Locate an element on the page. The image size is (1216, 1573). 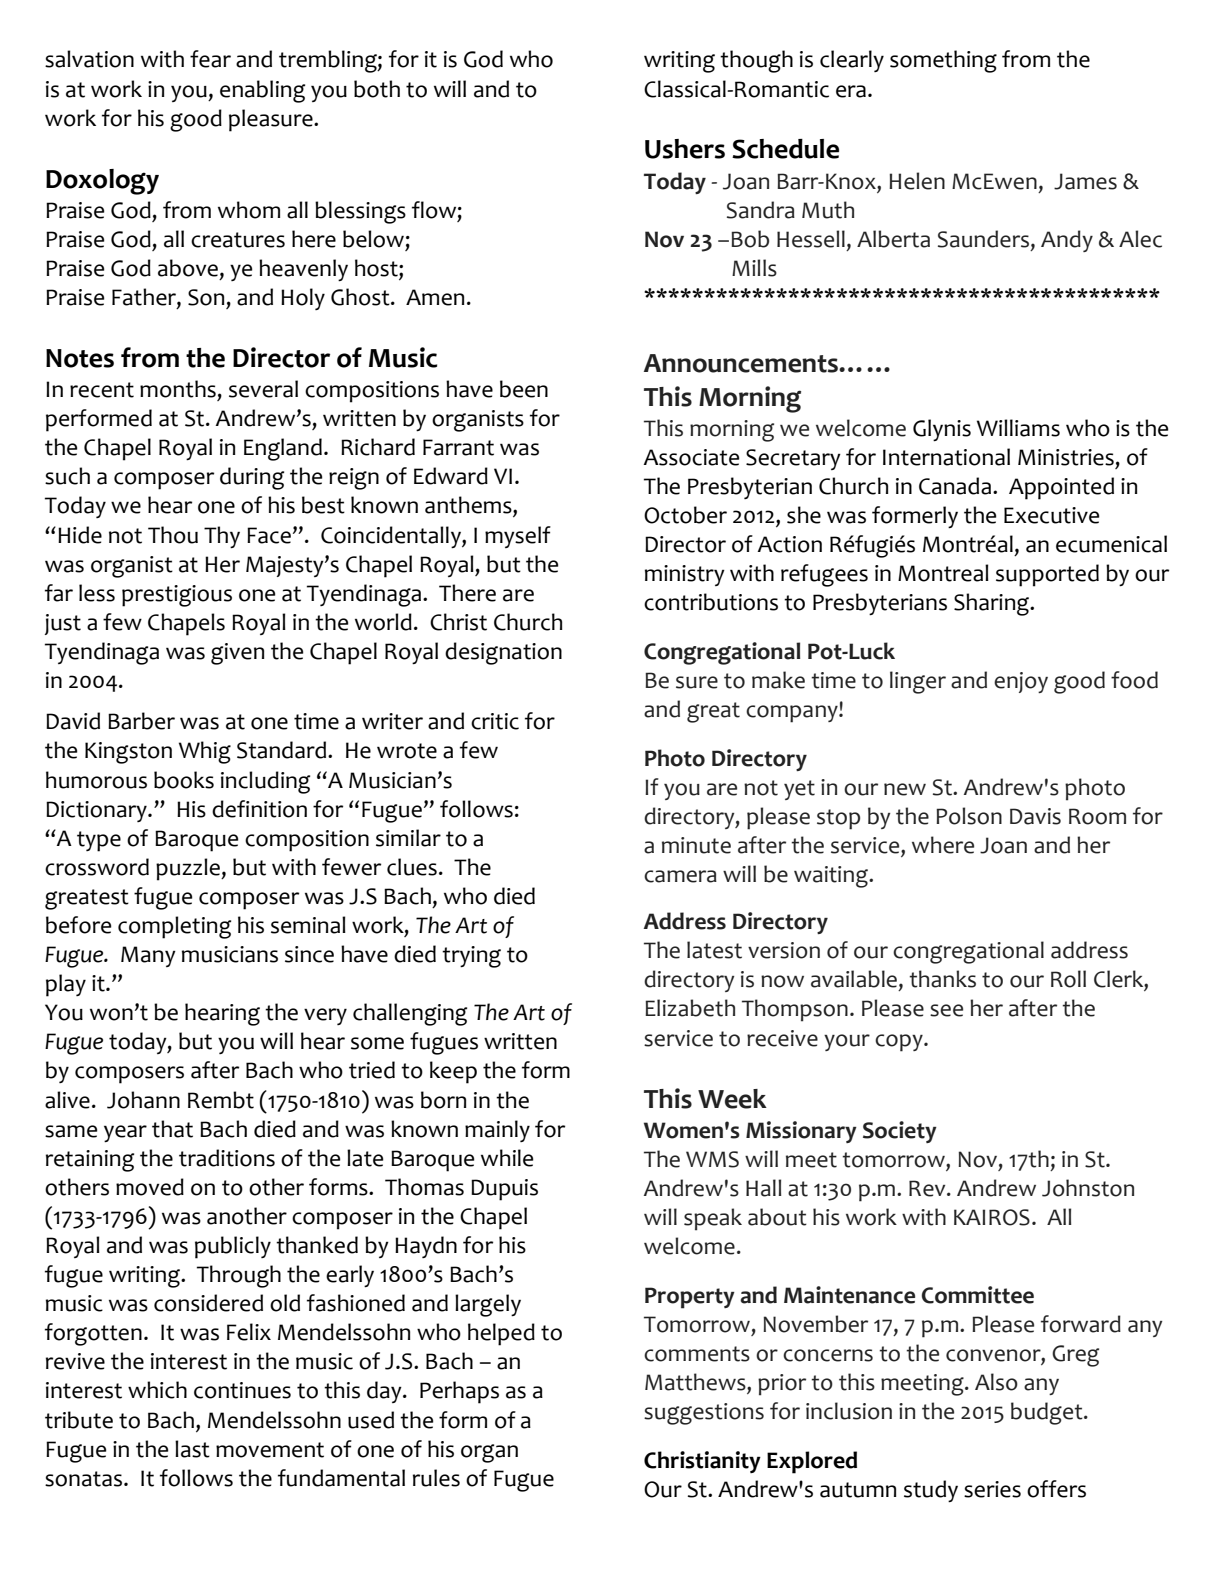
James is located at coordinates (1085, 181).
